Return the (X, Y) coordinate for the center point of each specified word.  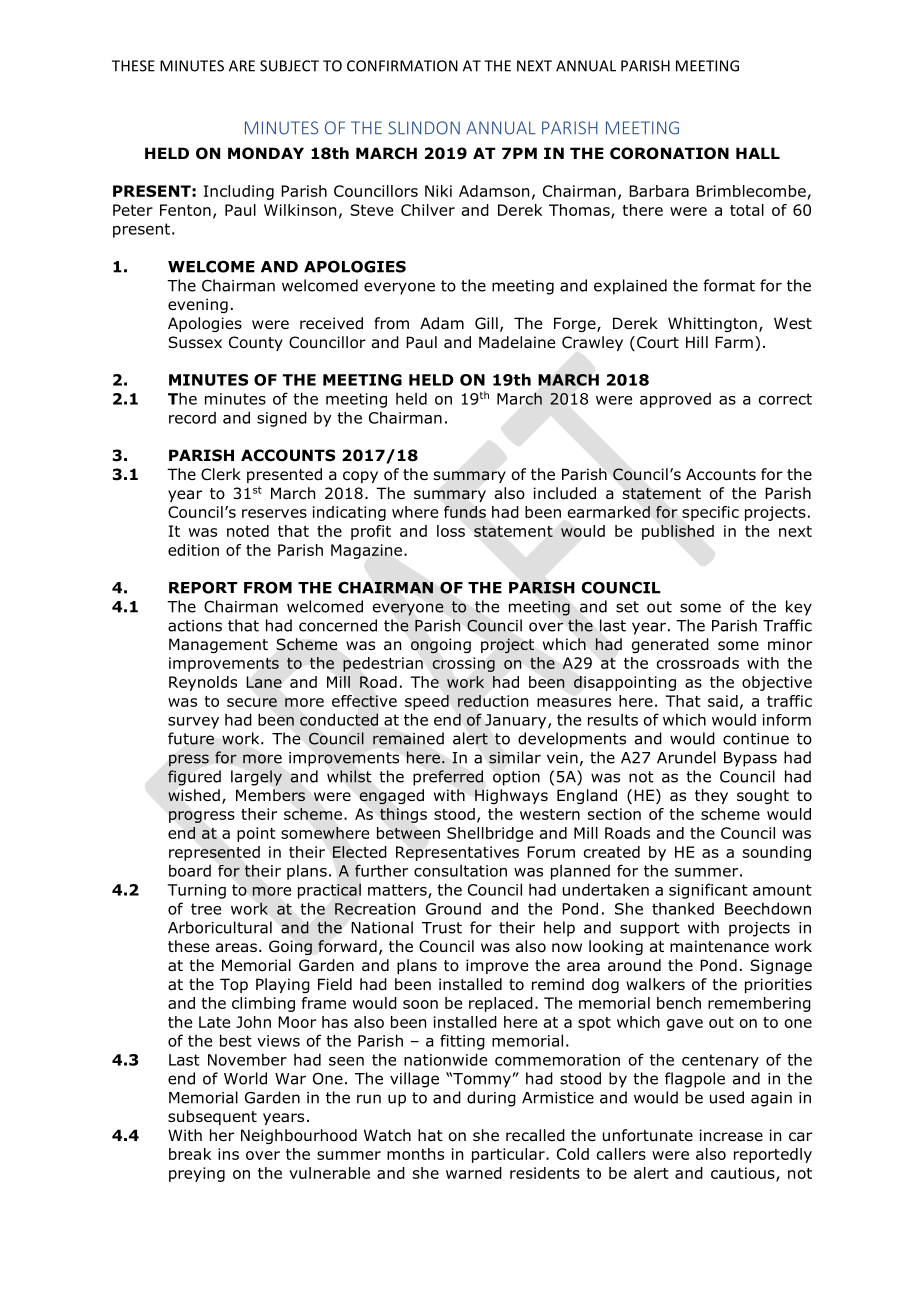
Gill (486, 323)
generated (670, 645)
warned (474, 1173)
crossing (463, 664)
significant (708, 891)
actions (195, 626)
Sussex (195, 342)
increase (731, 1135)
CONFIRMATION (402, 66)
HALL (758, 153)
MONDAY (266, 153)
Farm (734, 342)
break (190, 1154)
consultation (460, 870)
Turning (197, 891)
